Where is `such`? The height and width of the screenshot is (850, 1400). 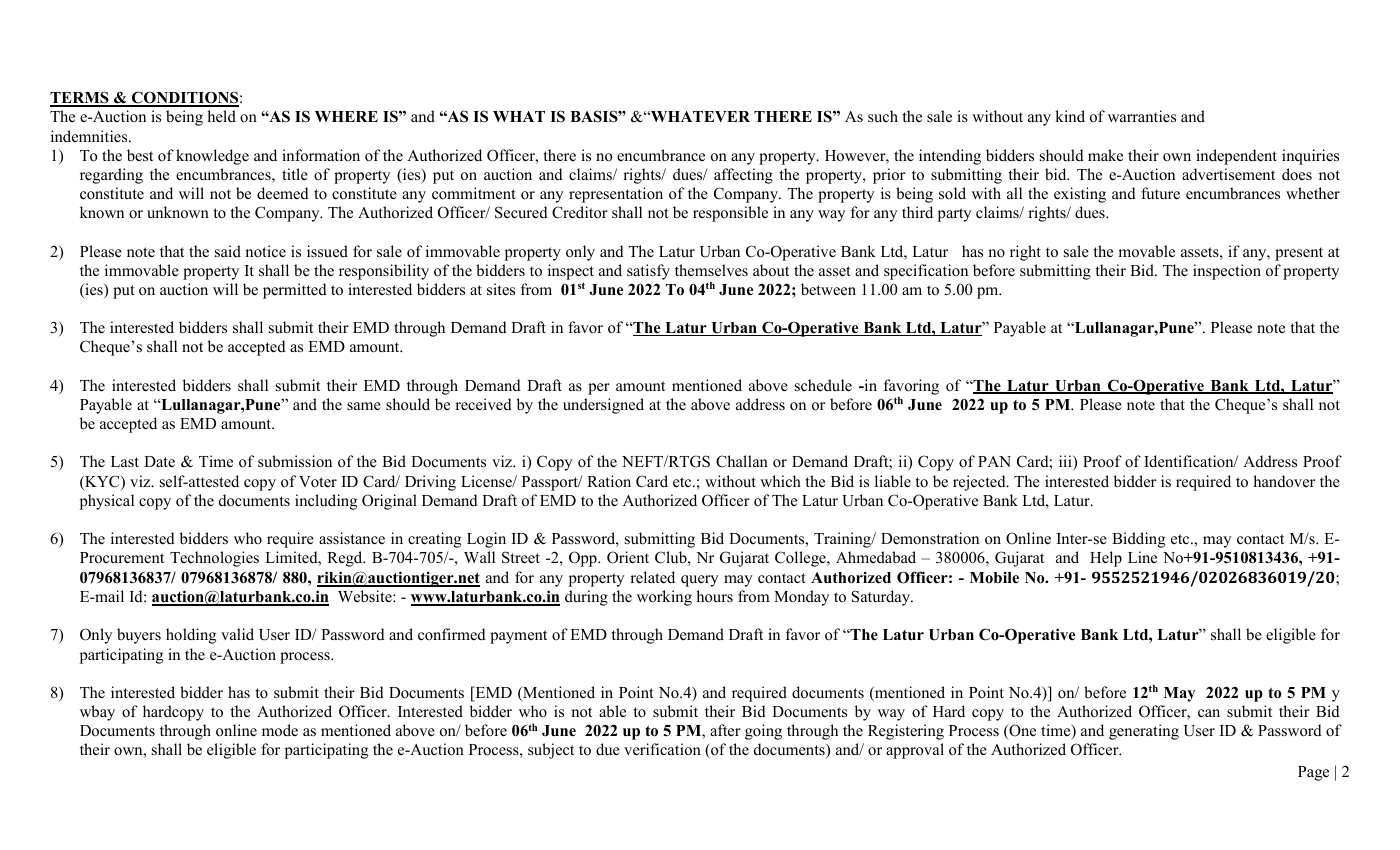
such is located at coordinates (883, 116).
